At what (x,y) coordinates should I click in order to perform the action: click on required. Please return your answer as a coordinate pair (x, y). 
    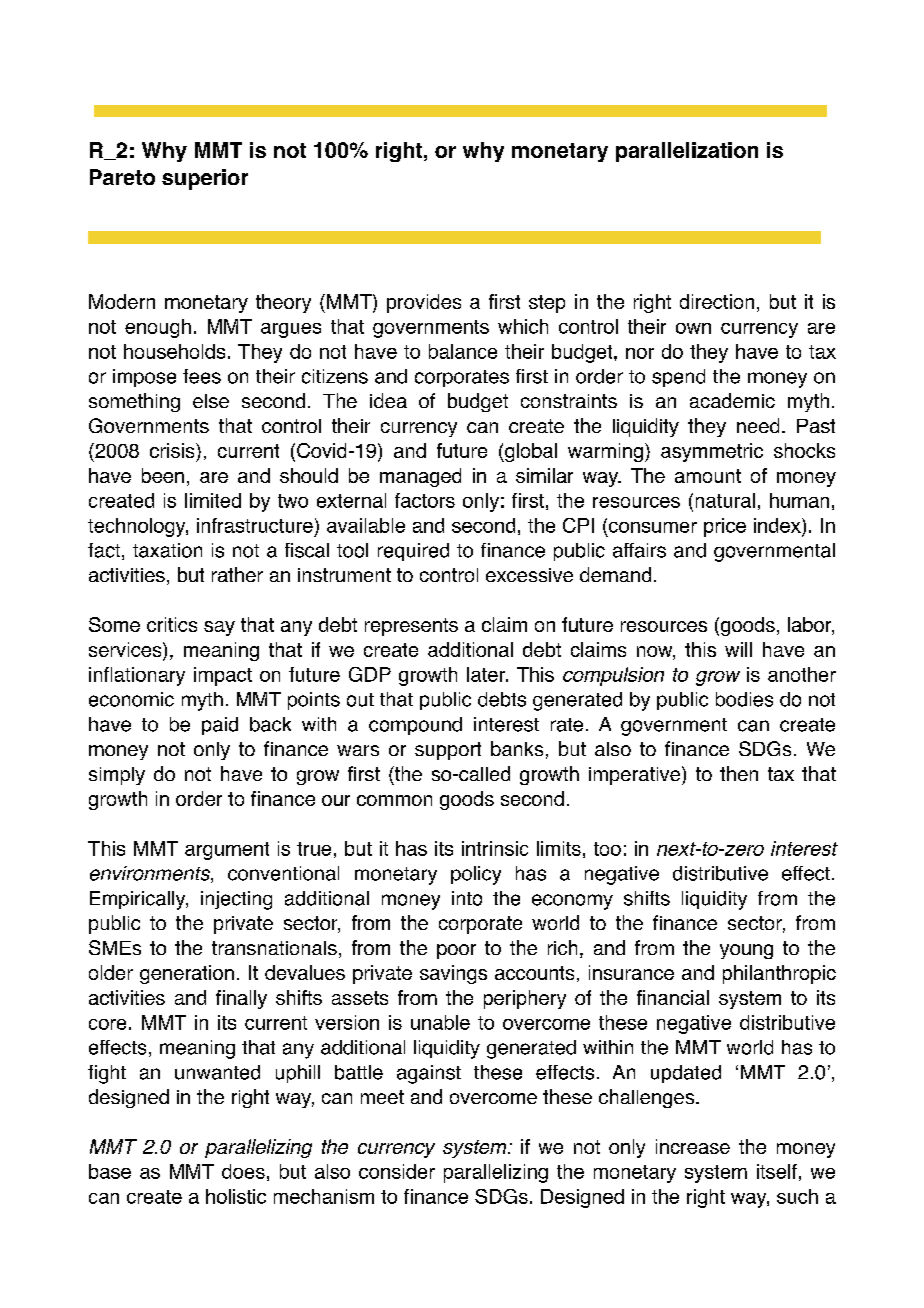
    Looking at the image, I should click on (413, 552).
